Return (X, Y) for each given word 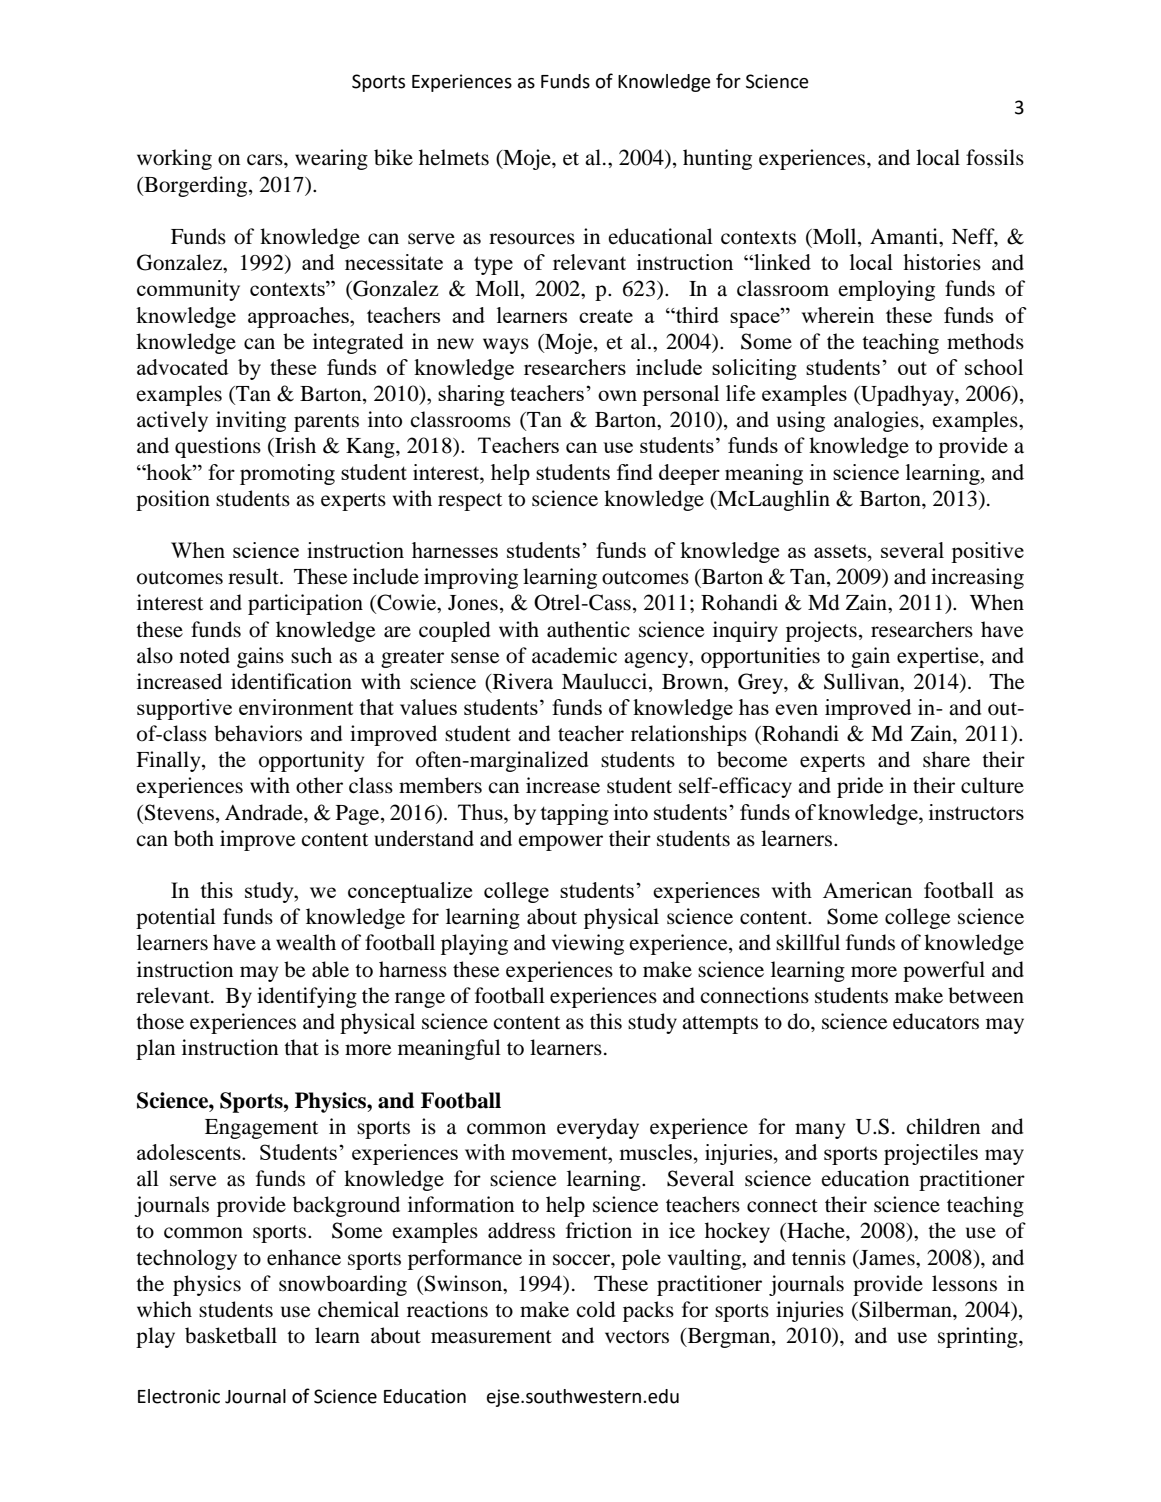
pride (860, 787)
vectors (637, 1337)
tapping (574, 814)
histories (942, 262)
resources (532, 239)
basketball (231, 1335)
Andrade (265, 812)
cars (266, 160)
